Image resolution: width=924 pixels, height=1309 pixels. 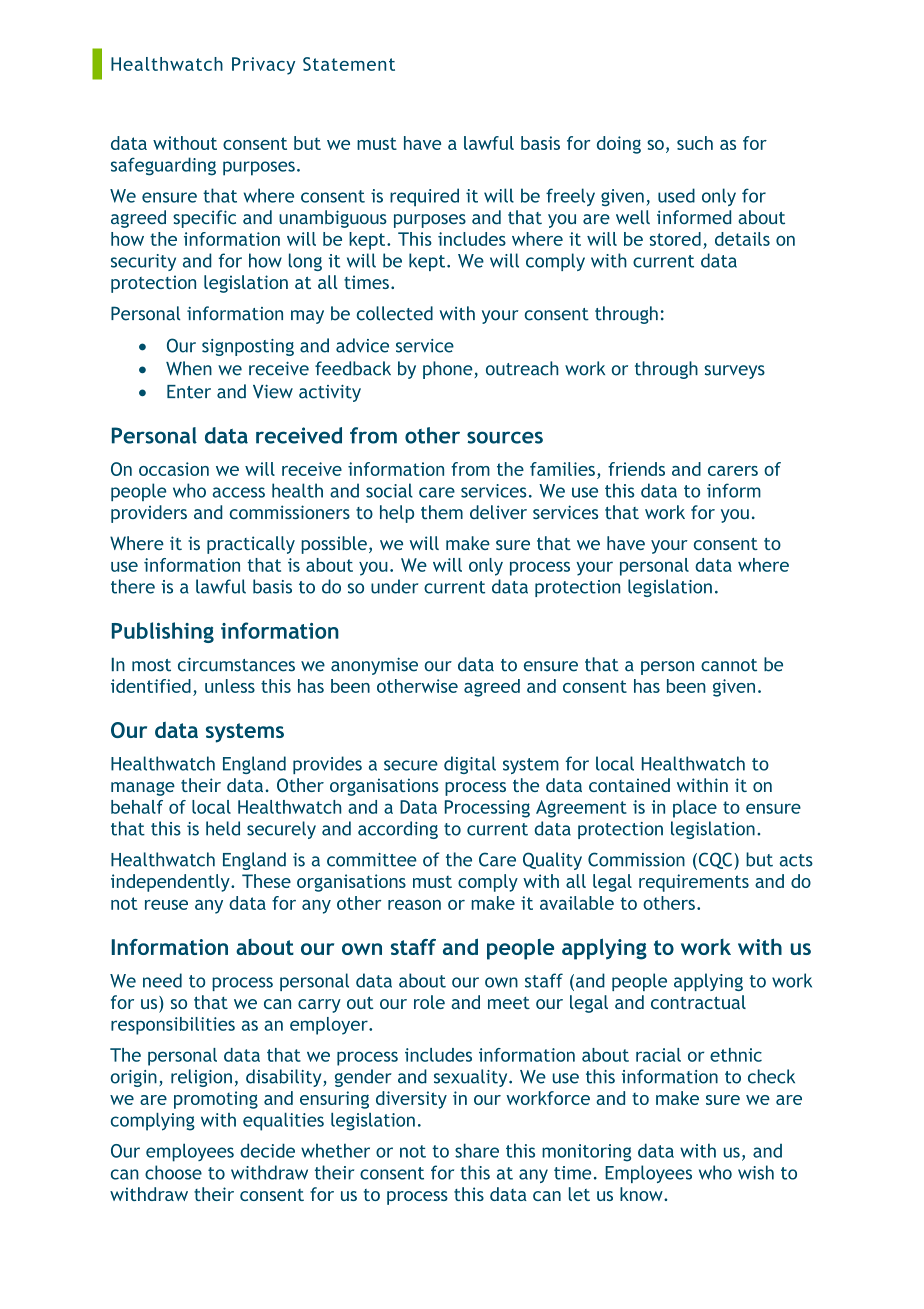 What do you see at coordinates (477, 1150) in the image?
I see `share` at bounding box center [477, 1150].
